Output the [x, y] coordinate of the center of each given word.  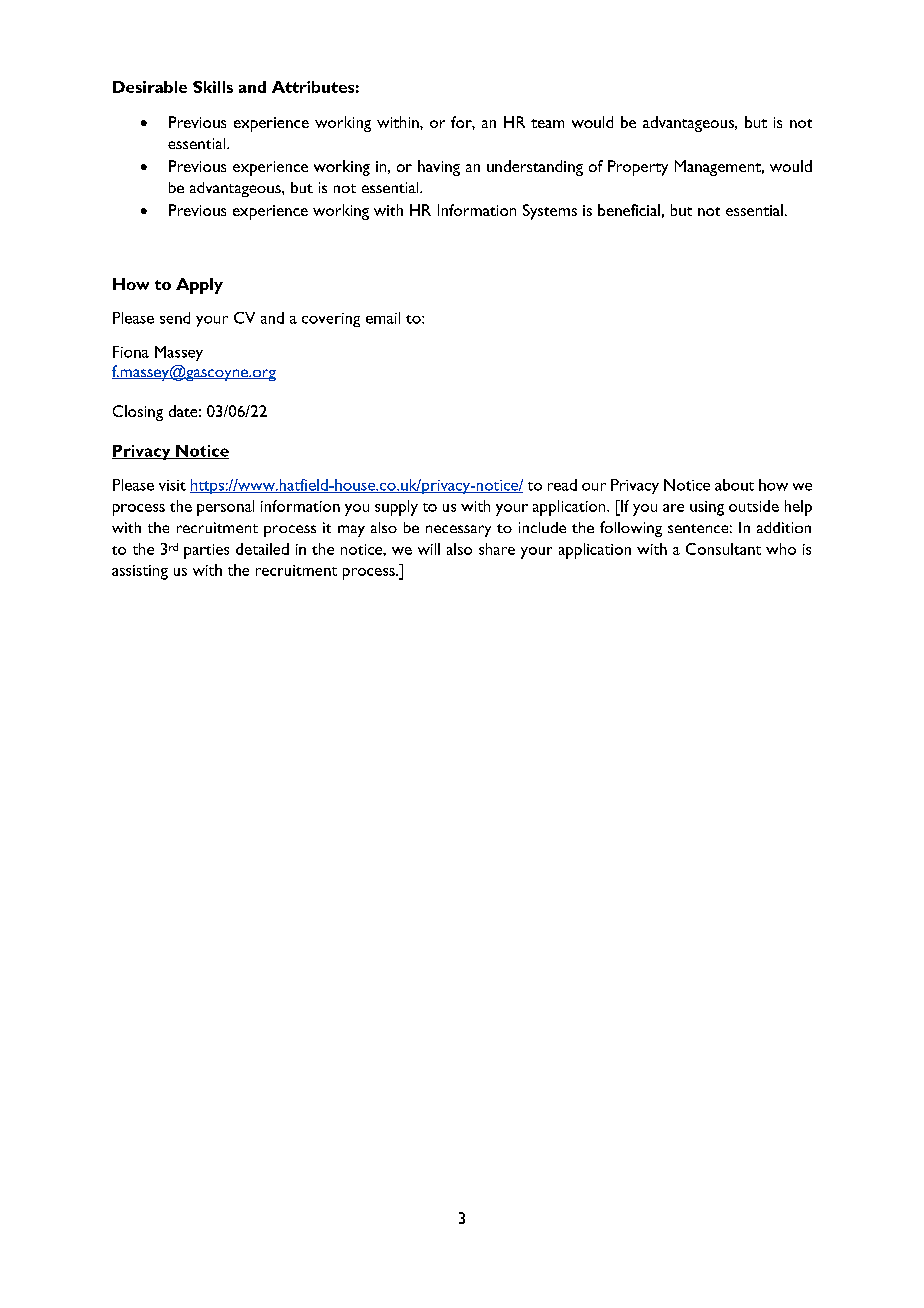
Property [638, 168]
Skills [213, 87]
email [383, 318]
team [547, 123]
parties [206, 551]
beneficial [629, 210]
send [175, 318]
